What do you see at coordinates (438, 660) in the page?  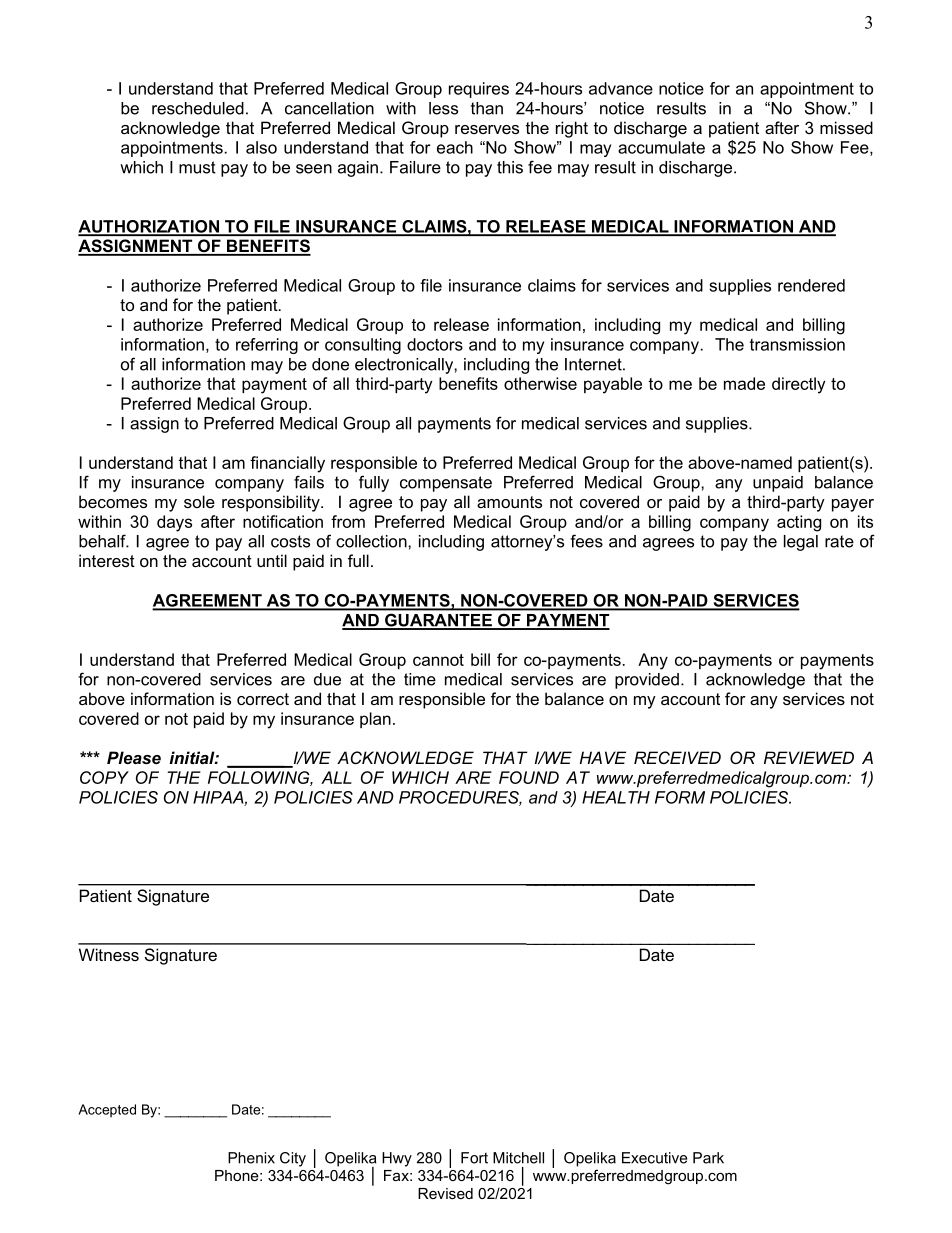 I see `cannot` at bounding box center [438, 660].
